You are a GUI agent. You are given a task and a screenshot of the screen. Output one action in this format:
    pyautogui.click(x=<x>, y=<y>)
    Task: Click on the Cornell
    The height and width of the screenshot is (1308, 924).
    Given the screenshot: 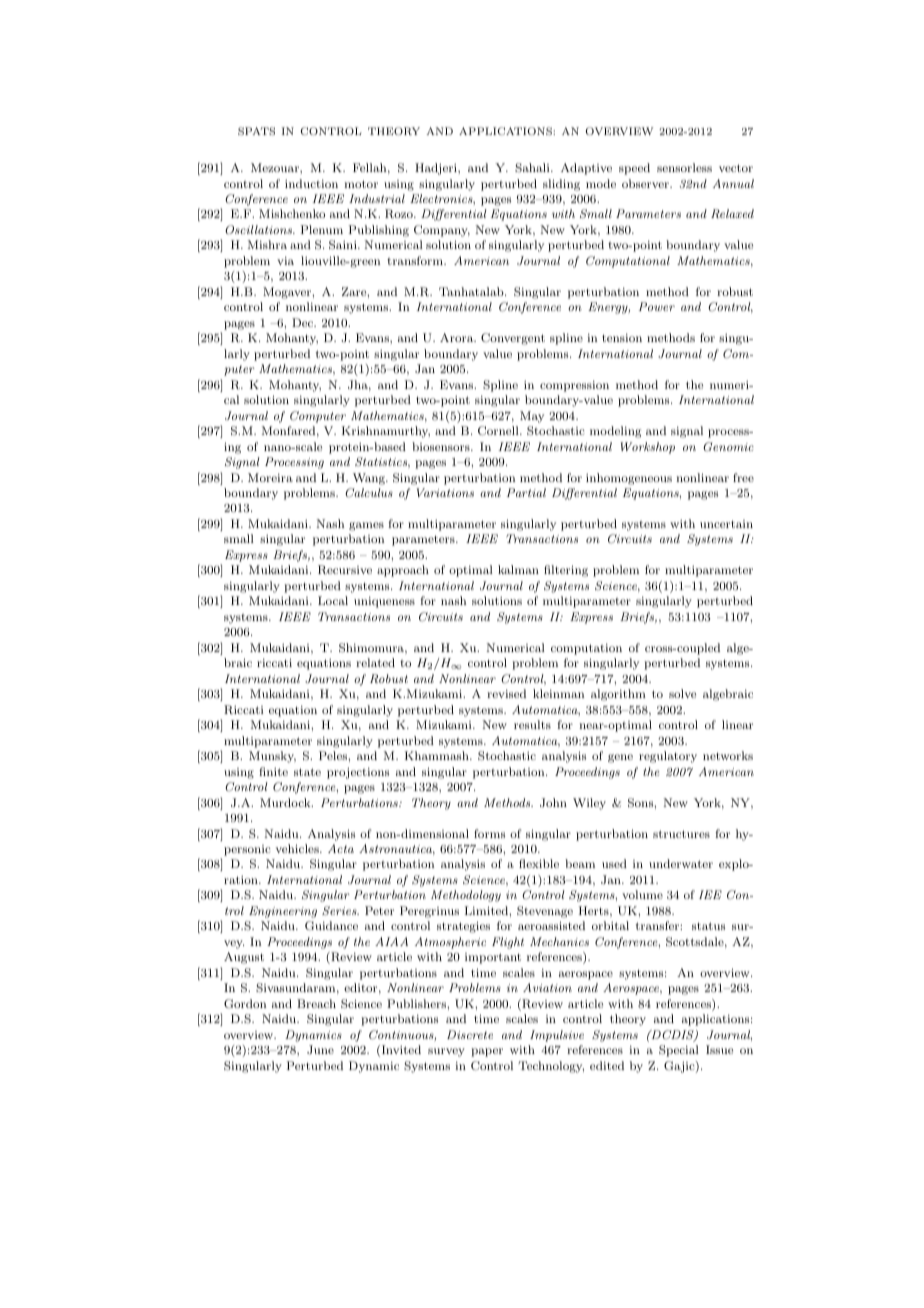 What is the action you would take?
    pyautogui.click(x=499, y=431)
